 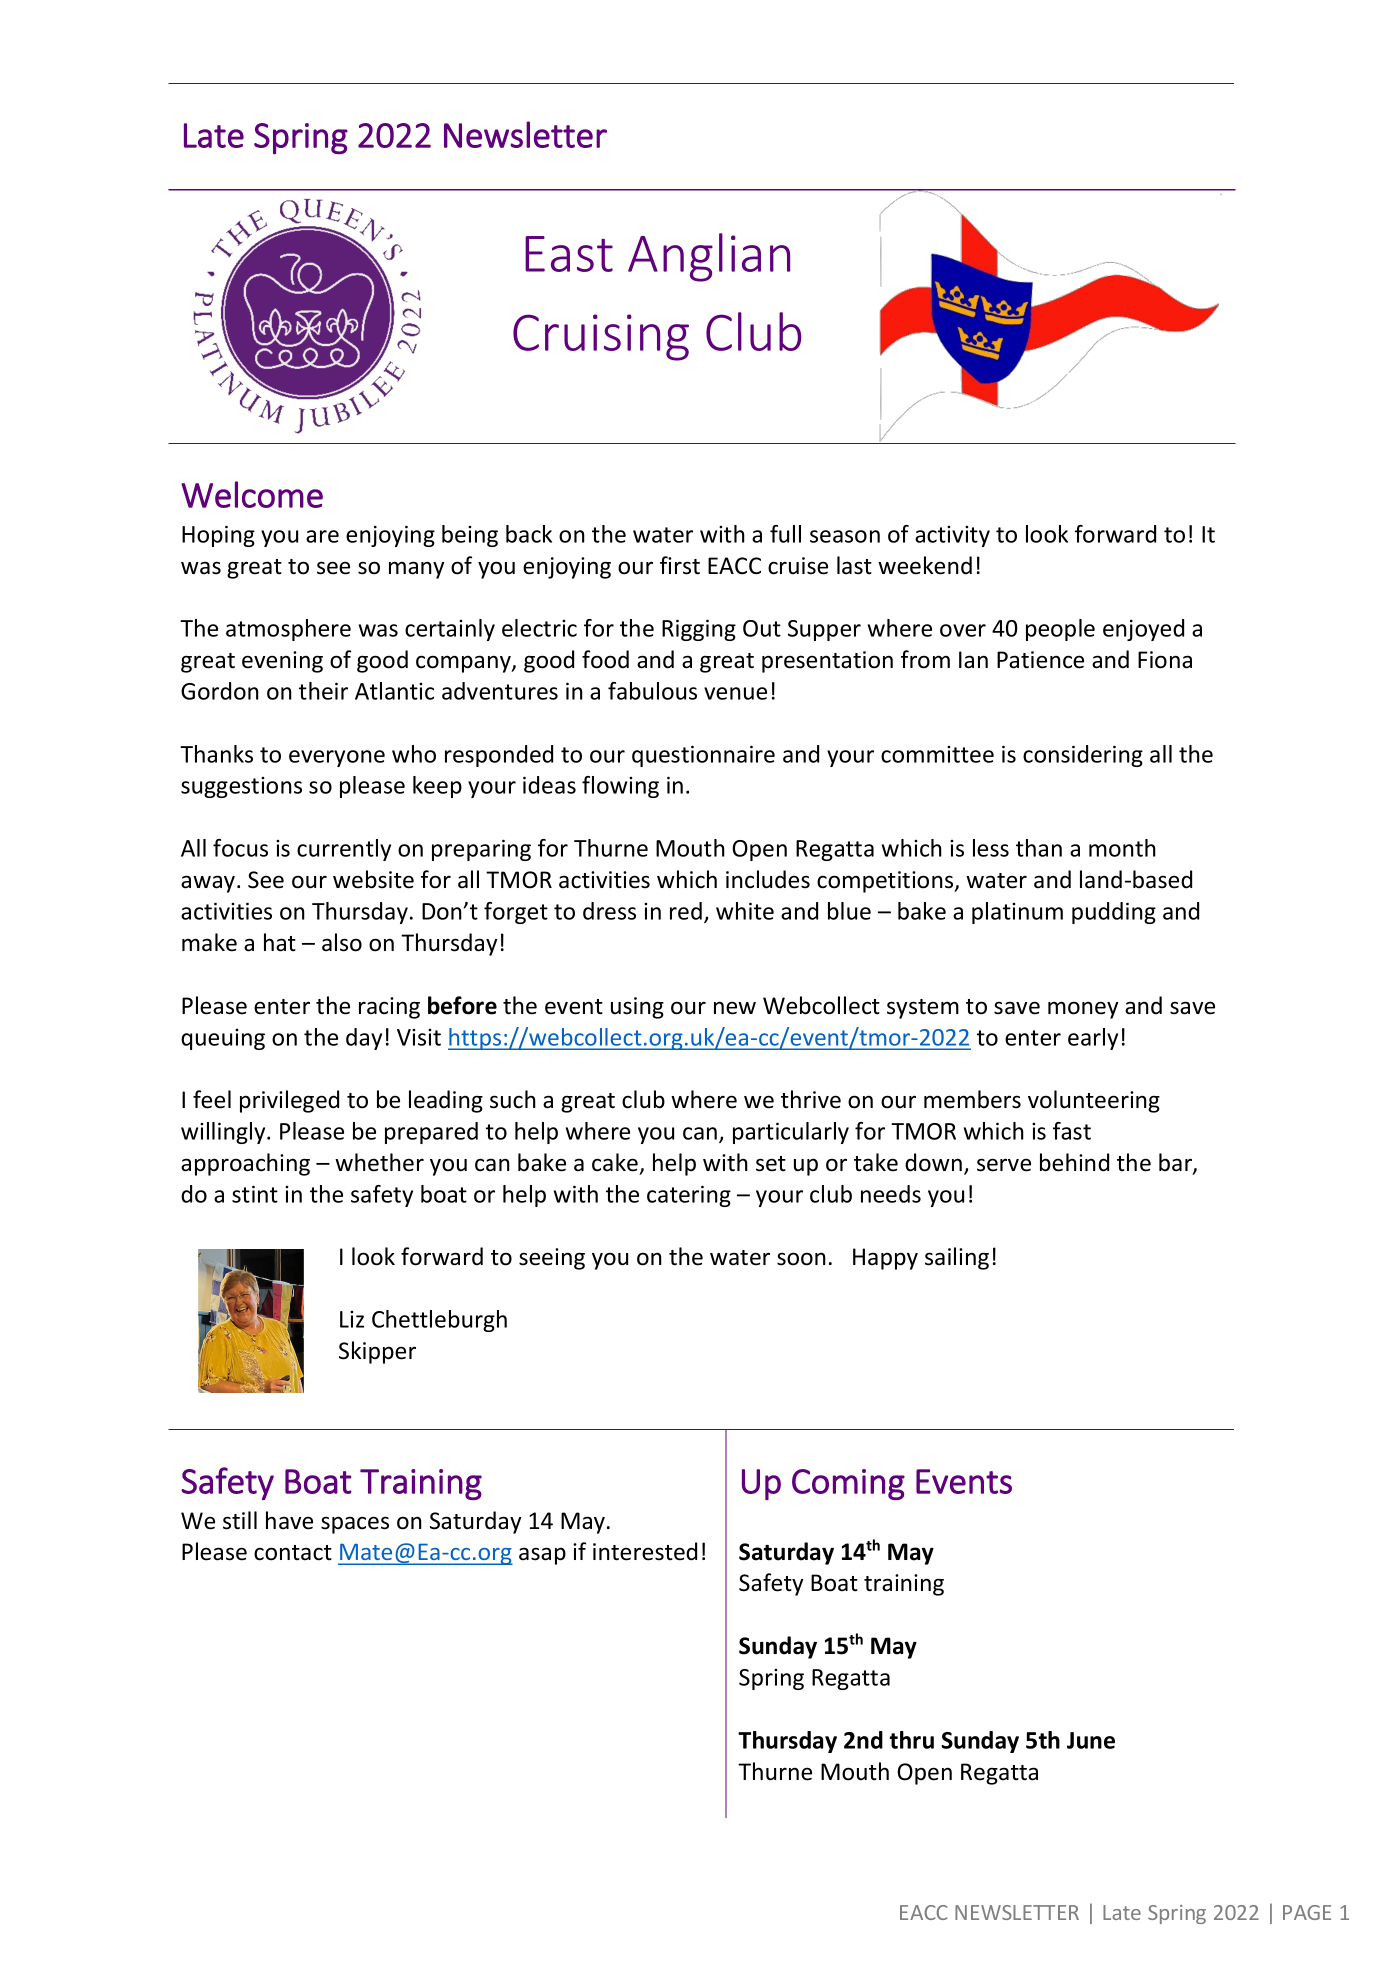 I want to click on Liz, so click(x=352, y=1319).
